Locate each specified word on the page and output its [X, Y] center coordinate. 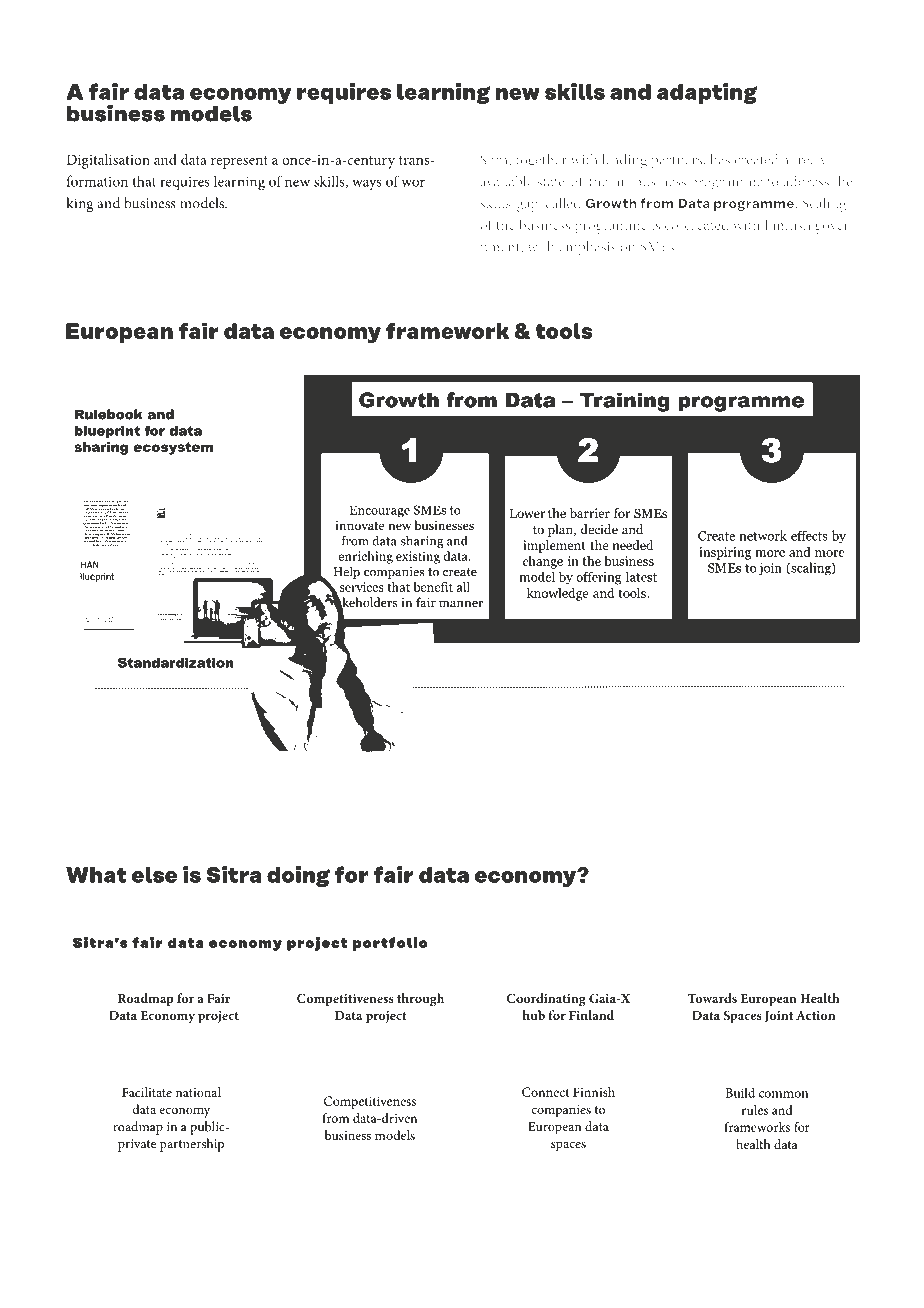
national [198, 1092]
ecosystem [173, 448]
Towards [712, 998]
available [506, 181]
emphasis [587, 248]
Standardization [175, 662]
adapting [707, 93]
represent [239, 162]
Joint [779, 1016]
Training [625, 402]
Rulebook [109, 414]
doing [298, 876]
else [154, 875]
